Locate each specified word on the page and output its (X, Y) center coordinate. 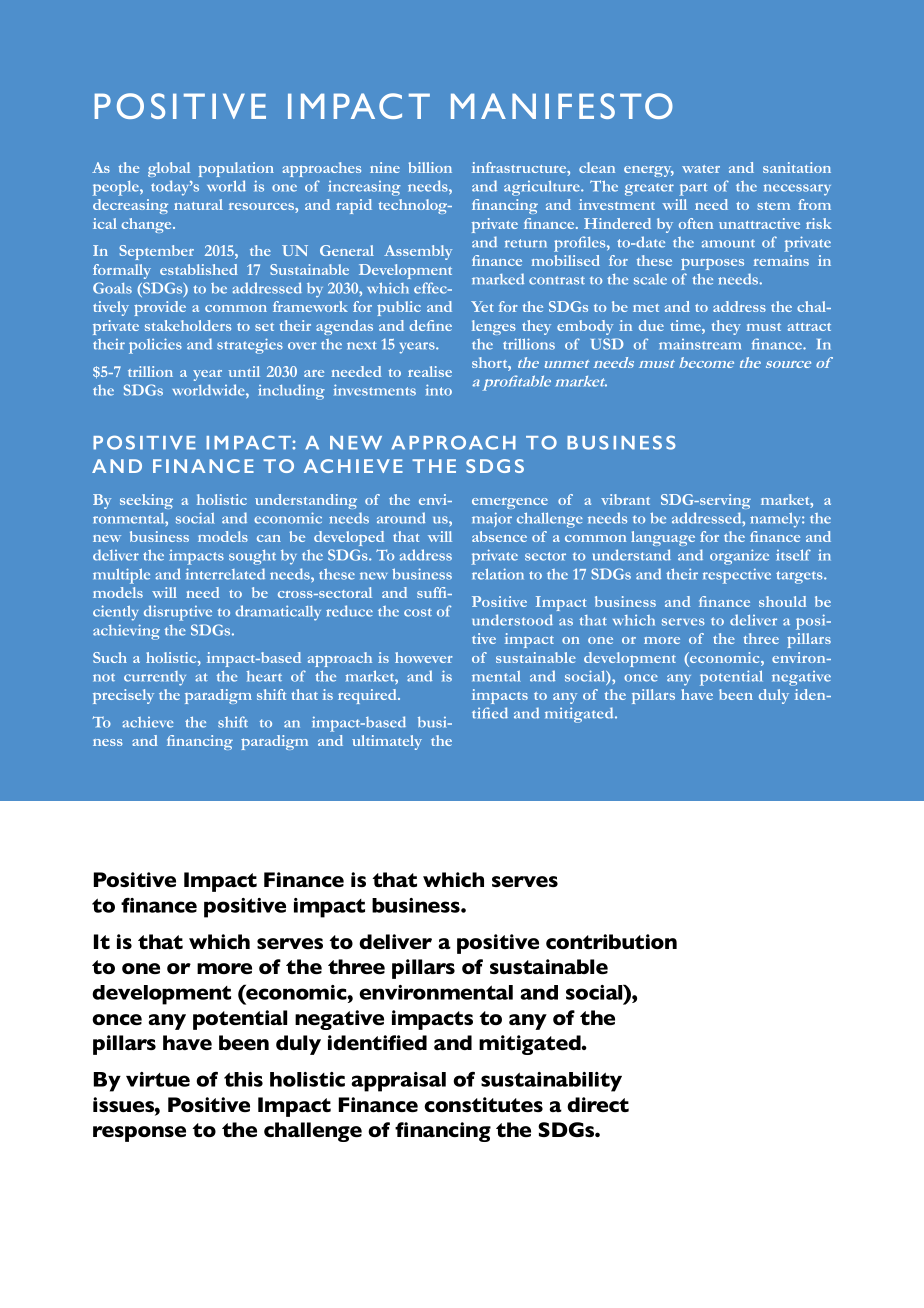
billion (430, 167)
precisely (123, 696)
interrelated (225, 574)
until (244, 371)
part (693, 189)
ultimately (387, 742)
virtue (158, 1079)
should (782, 601)
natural (198, 204)
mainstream (700, 344)
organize (739, 557)
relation (498, 574)
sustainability (551, 1082)
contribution (611, 941)
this (243, 1079)
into (438, 390)
